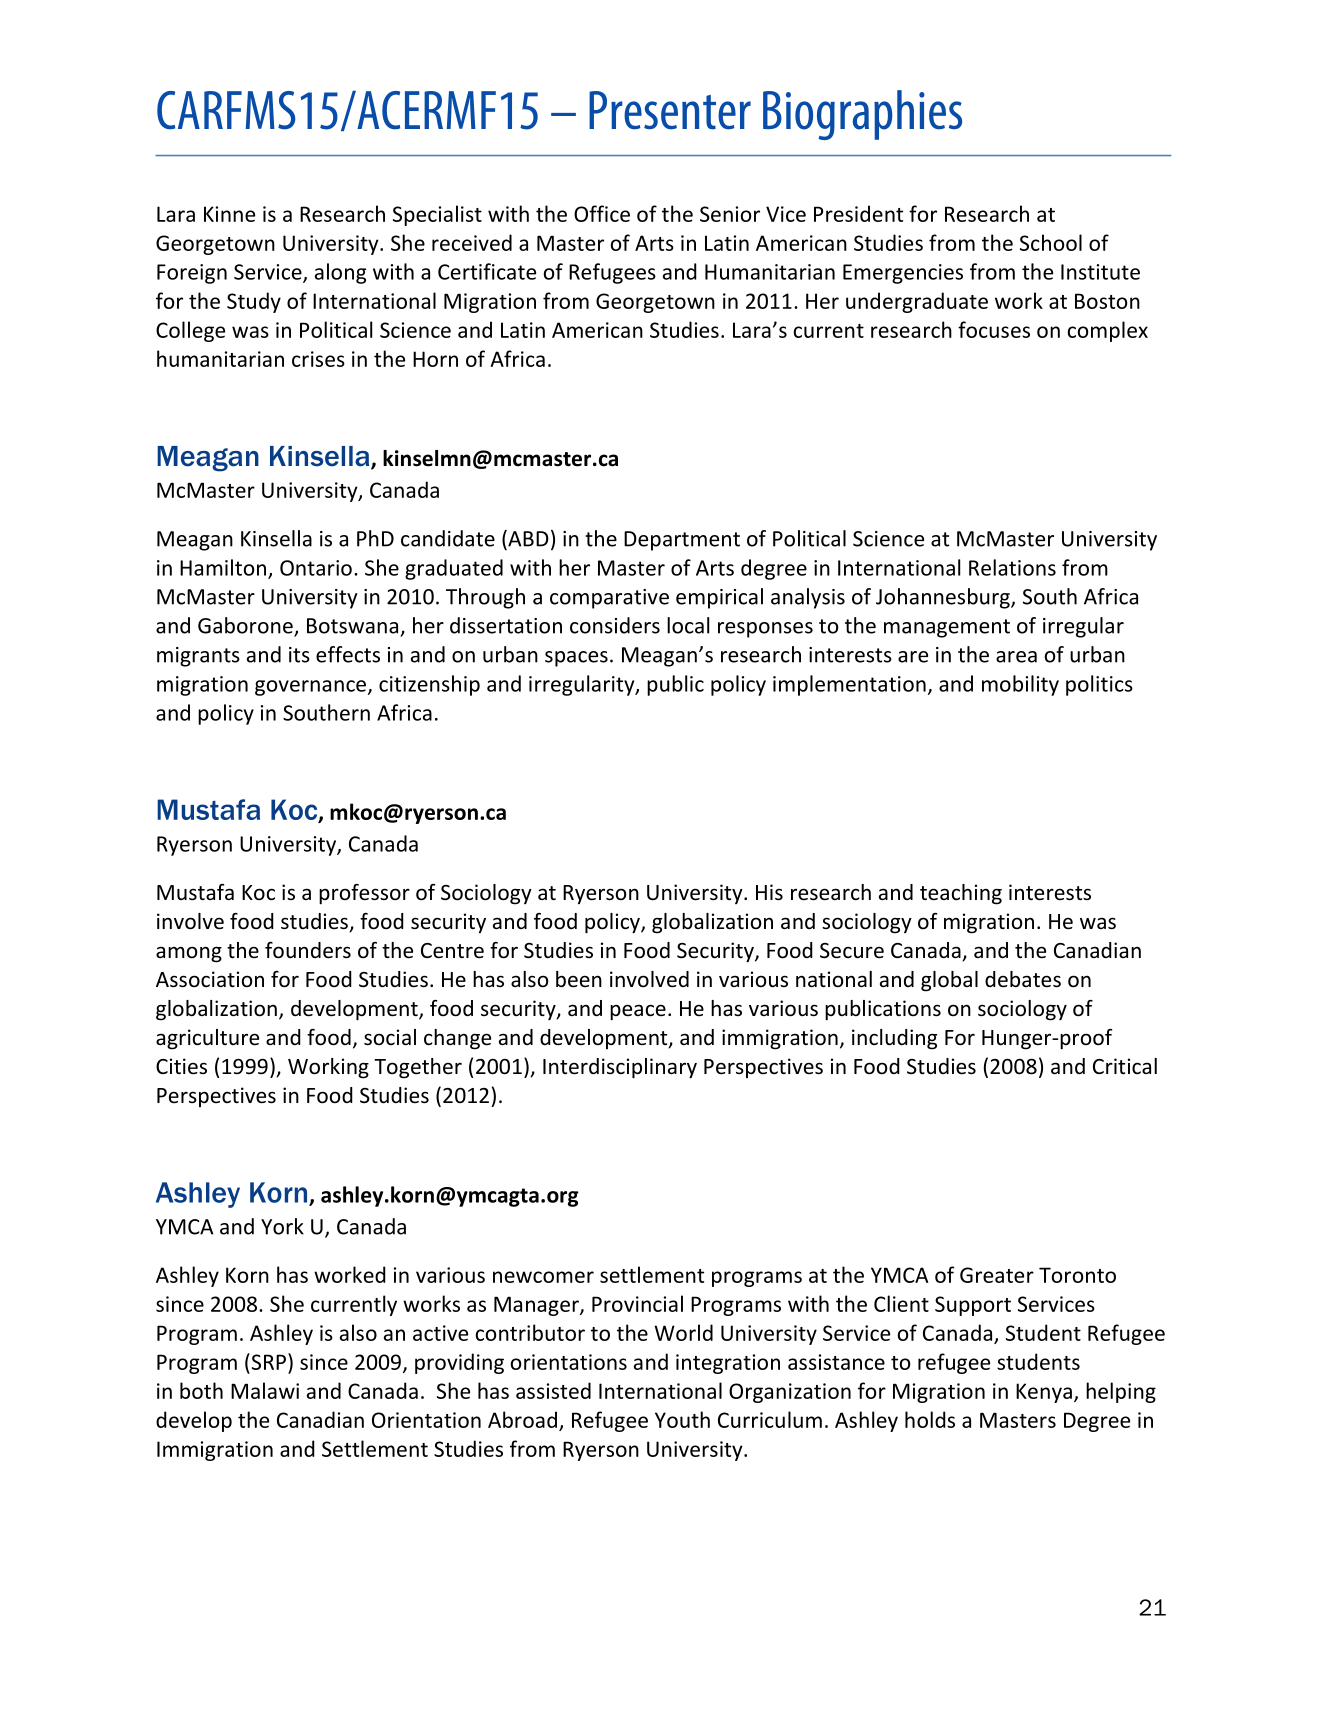 The height and width of the document is (1711, 1322). I want to click on mobility, so click(1020, 685).
